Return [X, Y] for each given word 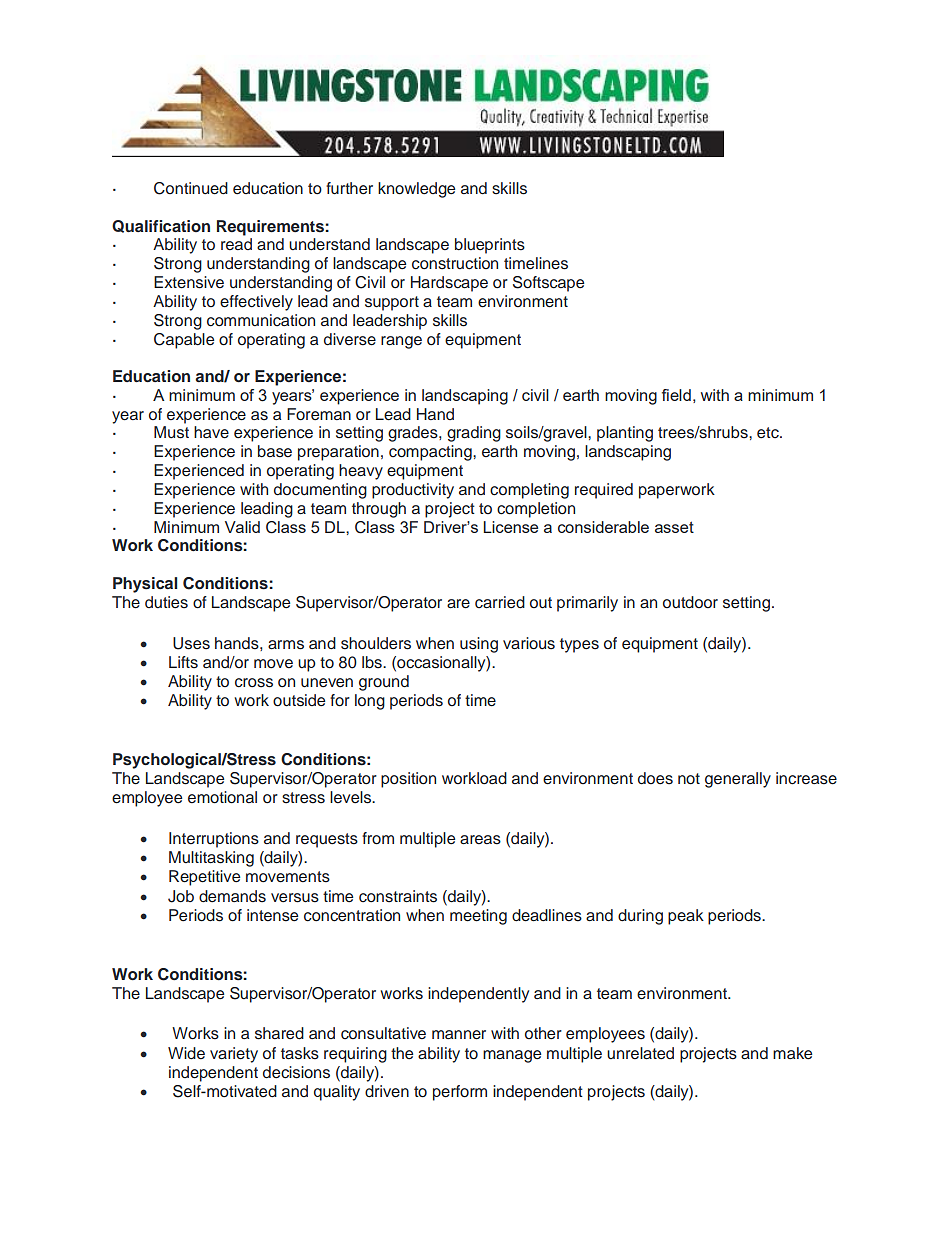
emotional [222, 797]
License [510, 527]
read [236, 244]
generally [738, 780]
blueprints [490, 246]
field [676, 395]
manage [512, 1056]
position [408, 780]
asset [674, 527]
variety [234, 1055]
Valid [242, 527]
